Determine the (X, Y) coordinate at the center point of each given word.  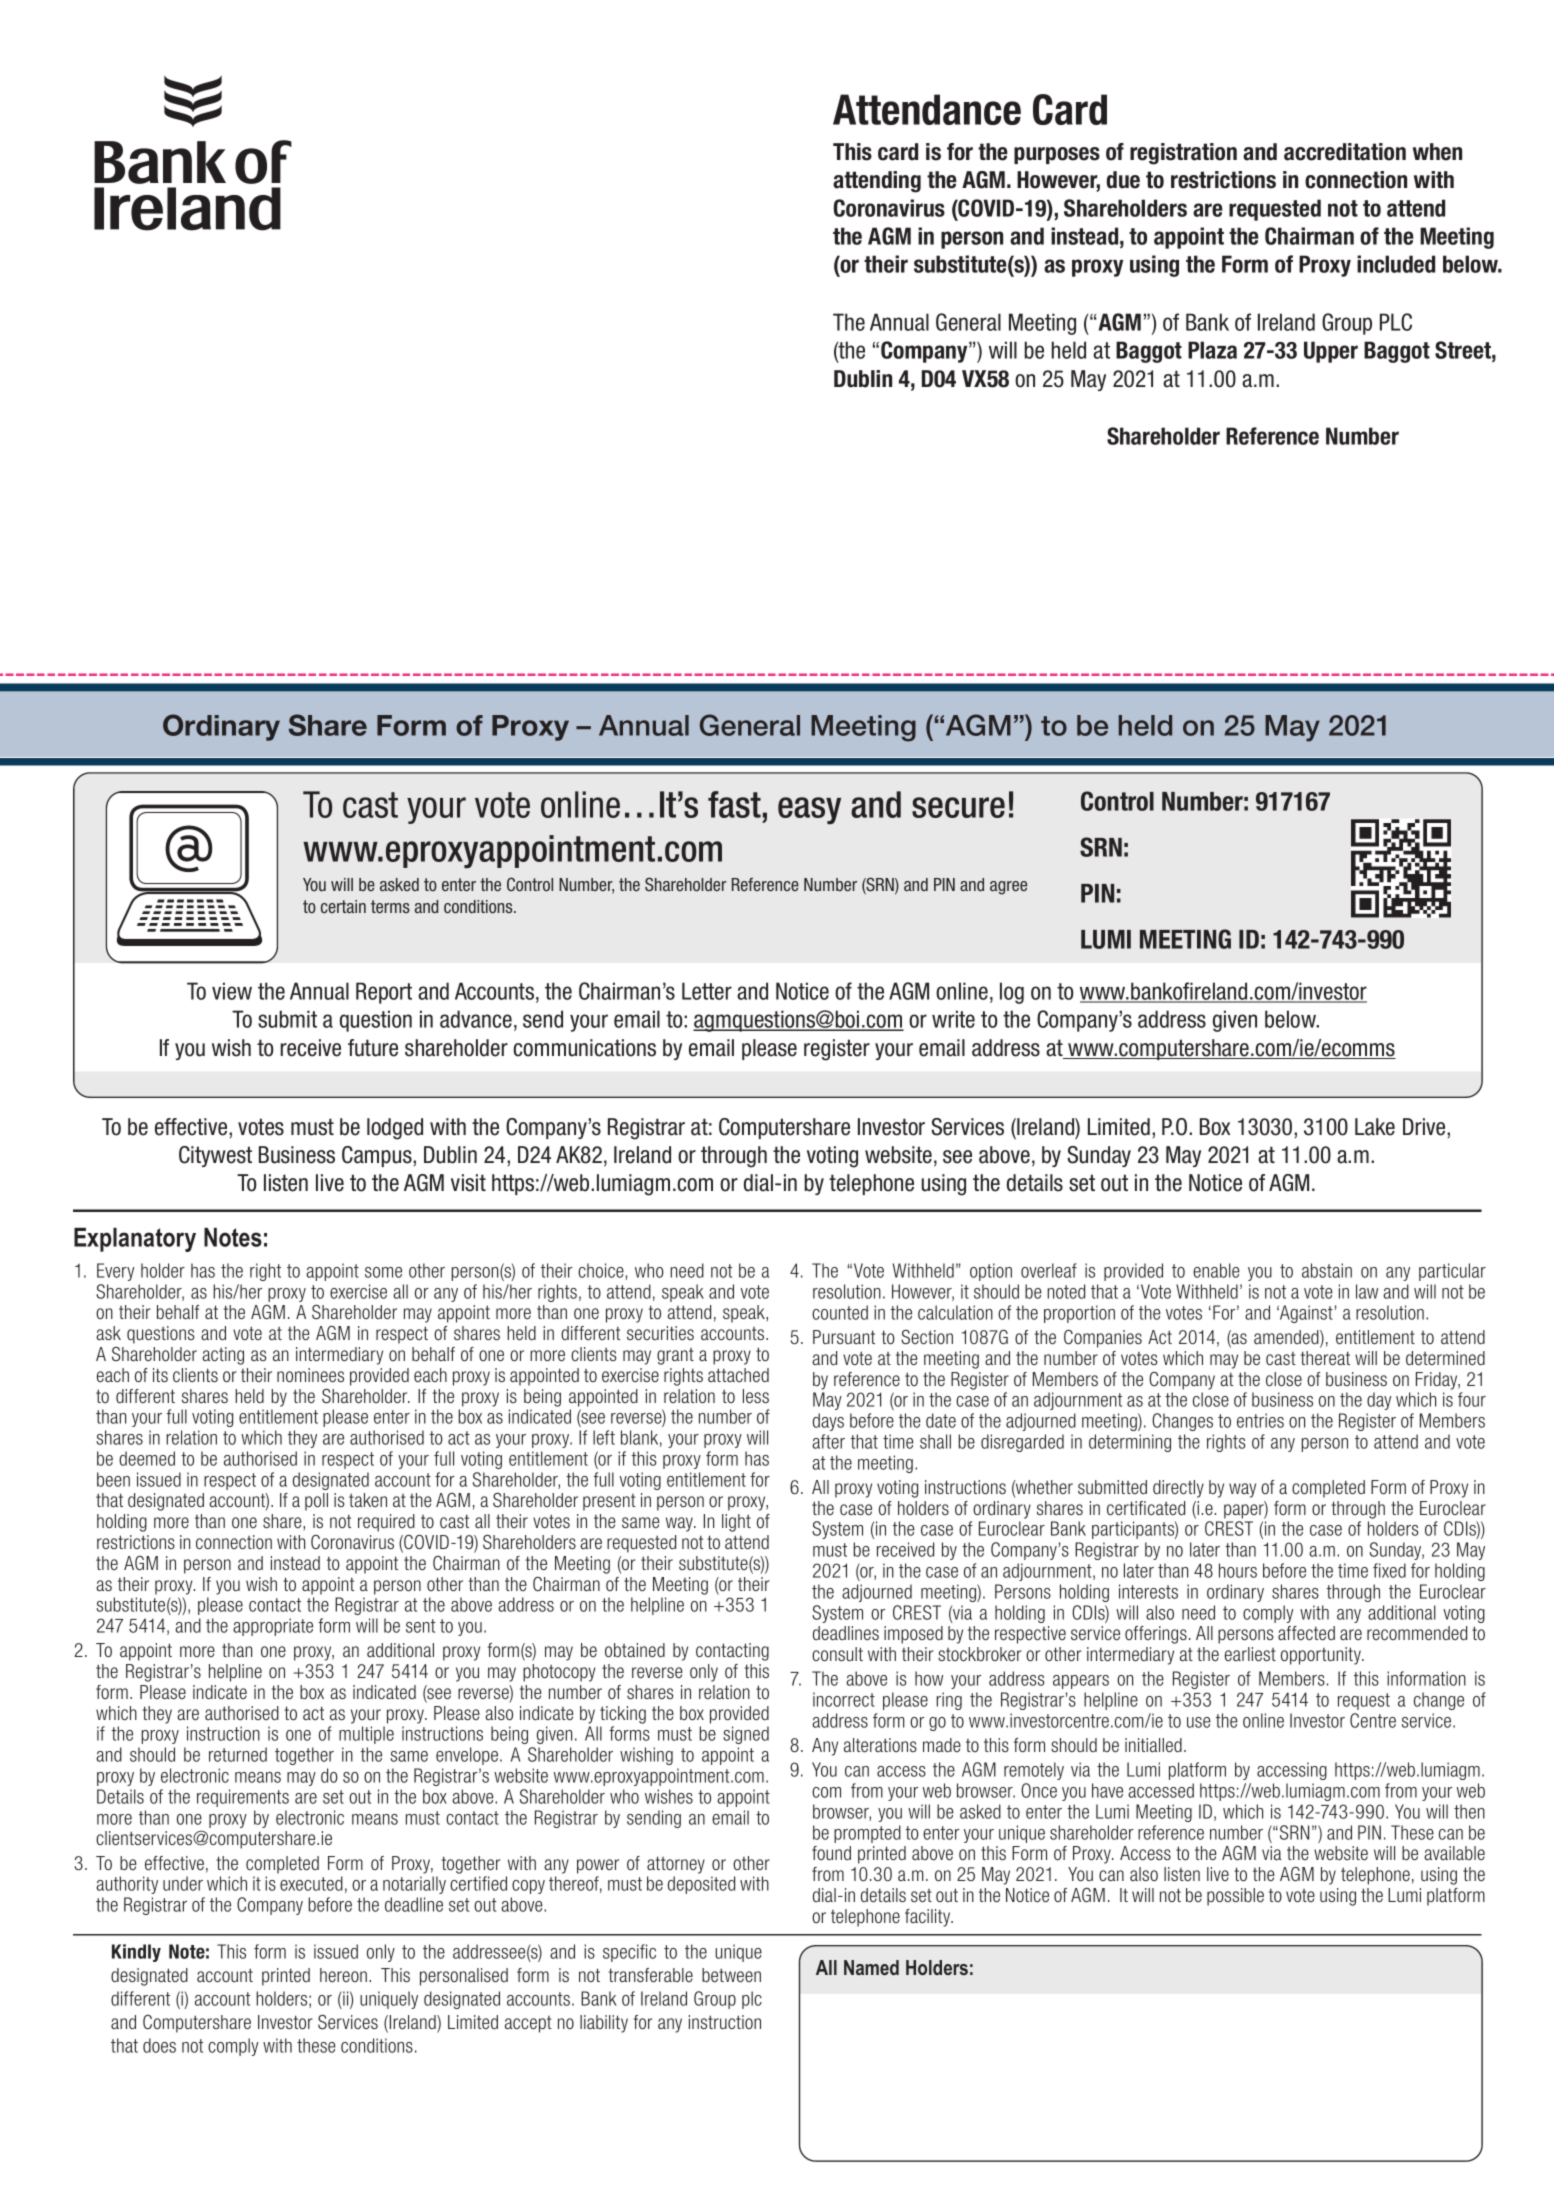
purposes (1057, 155)
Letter (707, 991)
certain (343, 906)
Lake (1375, 1127)
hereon (343, 1975)
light (736, 1523)
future (373, 1048)
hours (1238, 1570)
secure (958, 807)
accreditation (1345, 152)
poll (316, 1502)
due (1123, 180)
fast (734, 804)
